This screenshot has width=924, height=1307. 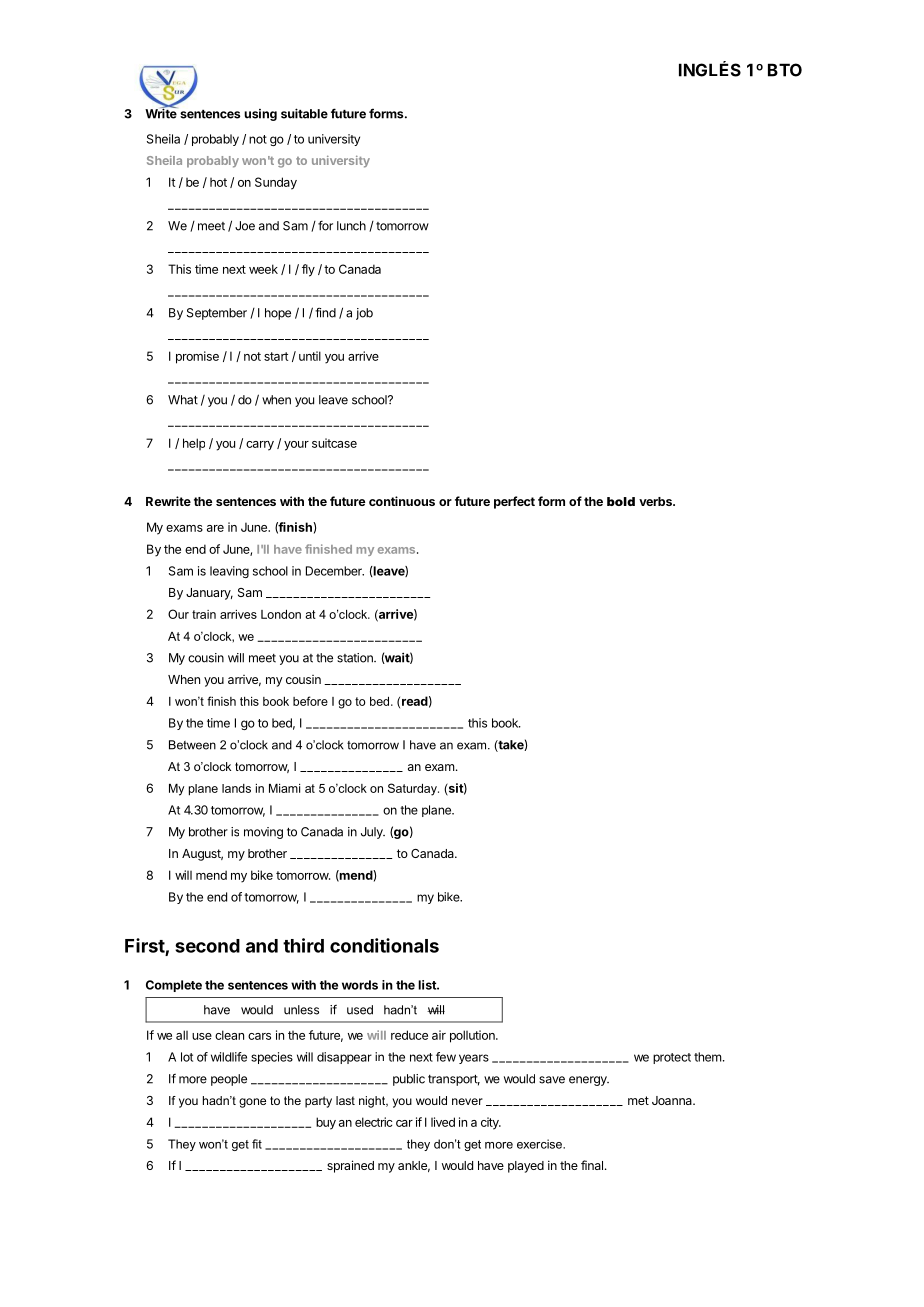 I want to click on using, so click(x=260, y=115).
